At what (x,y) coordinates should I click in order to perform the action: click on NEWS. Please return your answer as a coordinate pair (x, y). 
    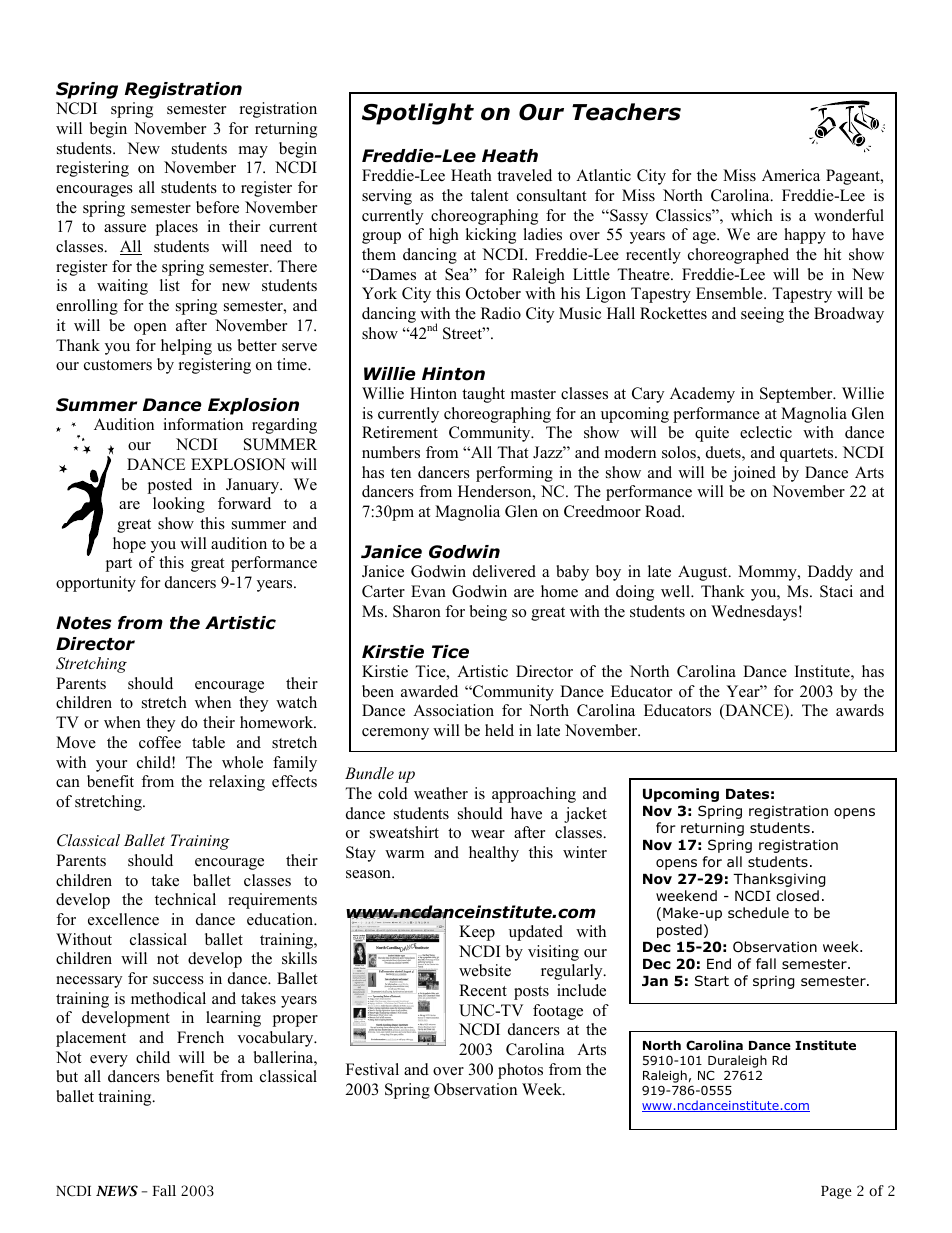
    Looking at the image, I should click on (117, 1191).
